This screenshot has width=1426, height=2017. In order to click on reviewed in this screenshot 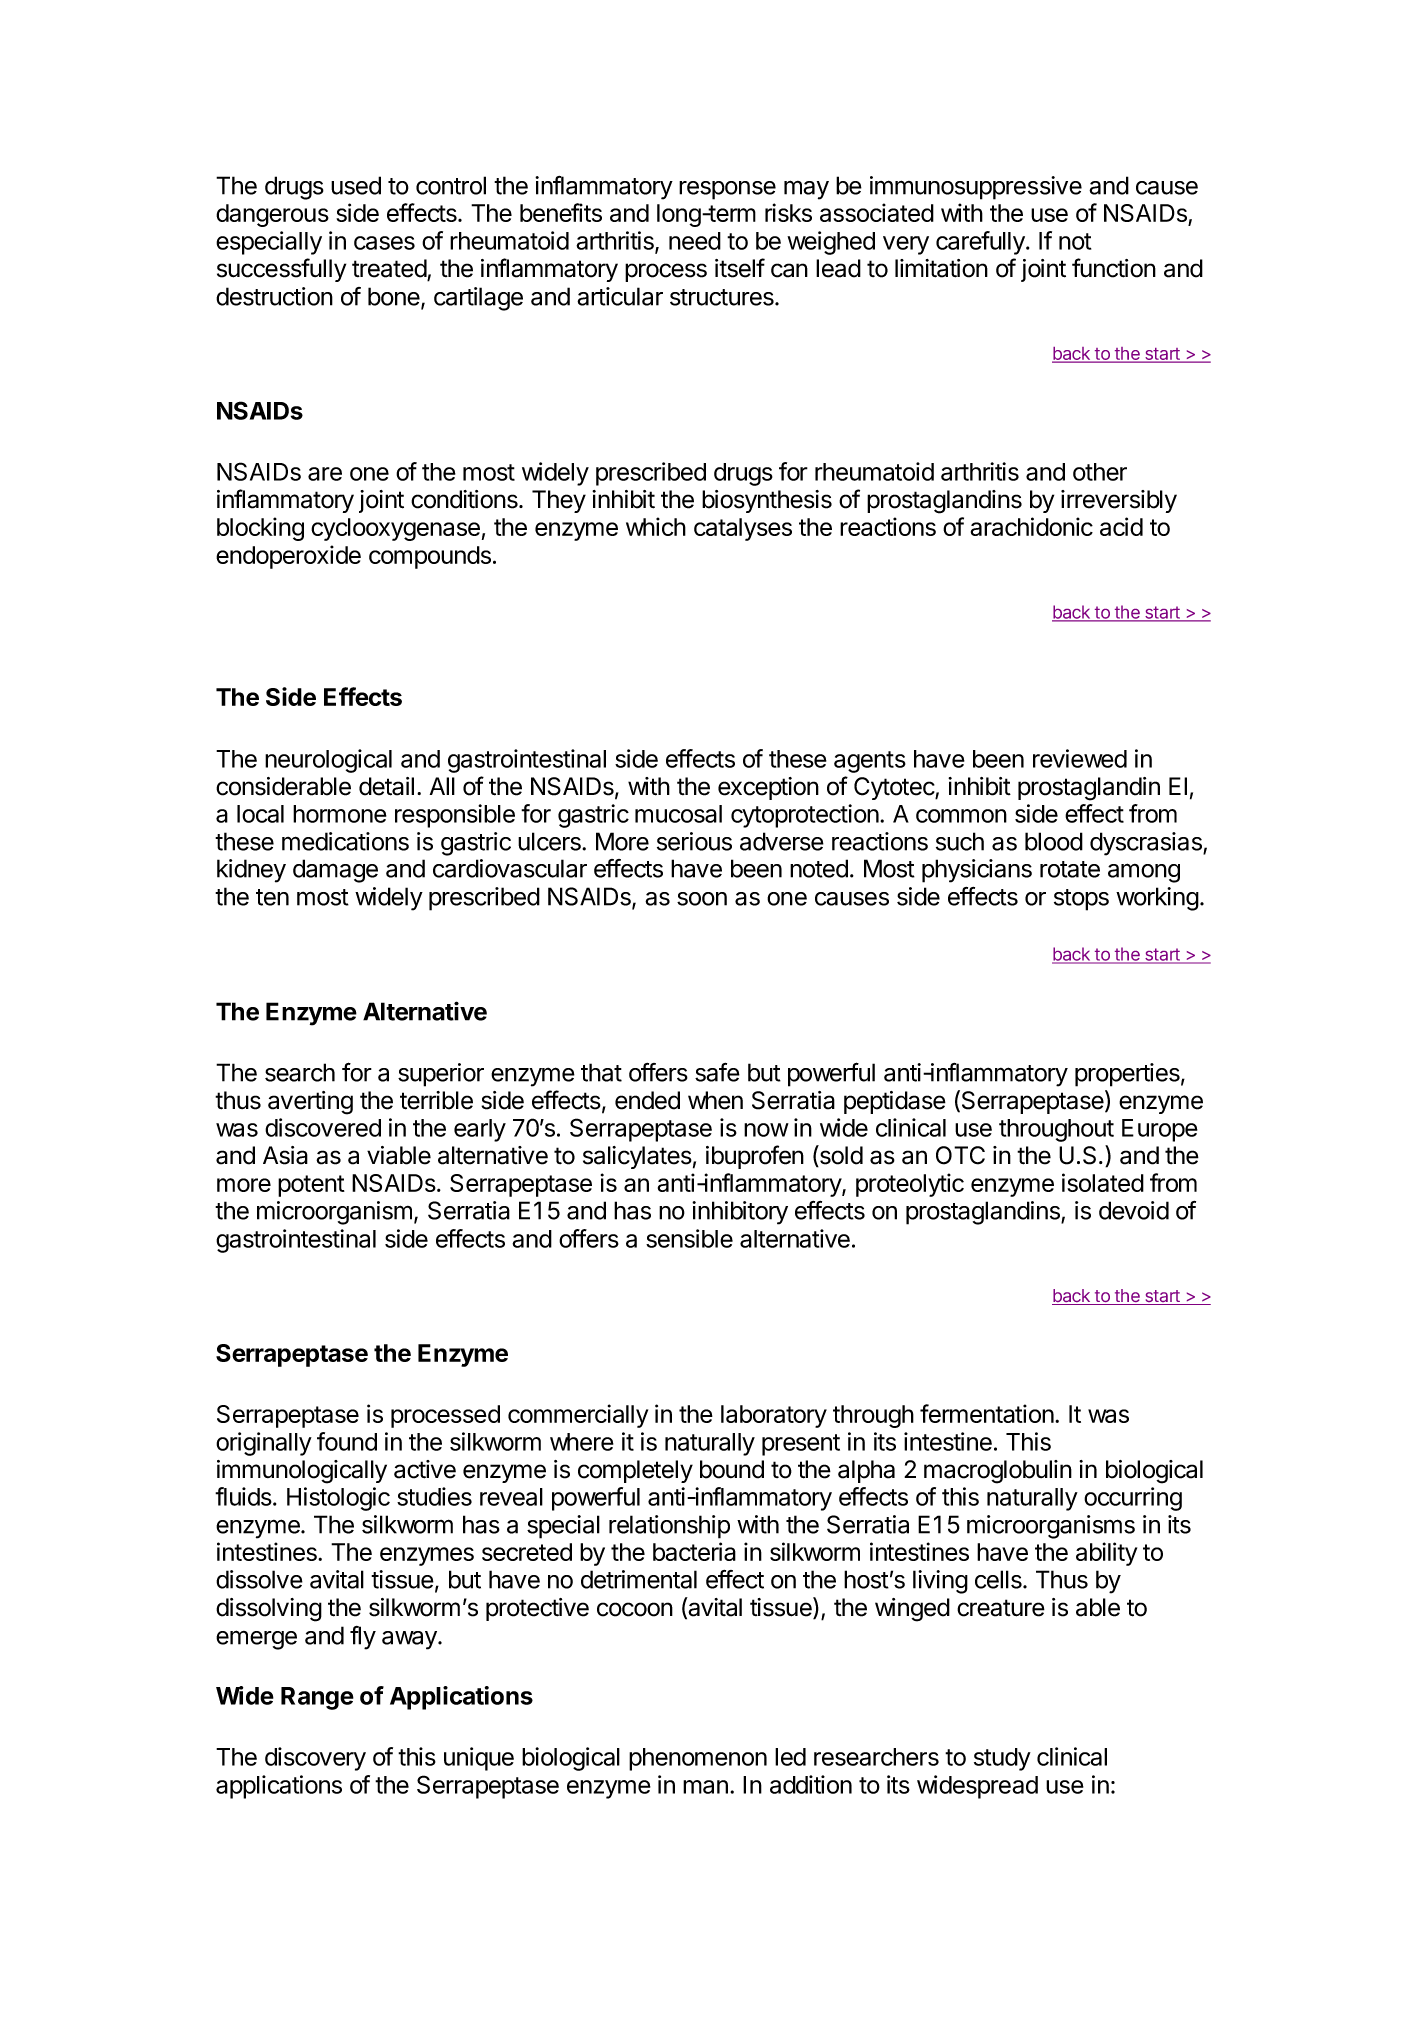, I will do `click(1080, 758)`.
